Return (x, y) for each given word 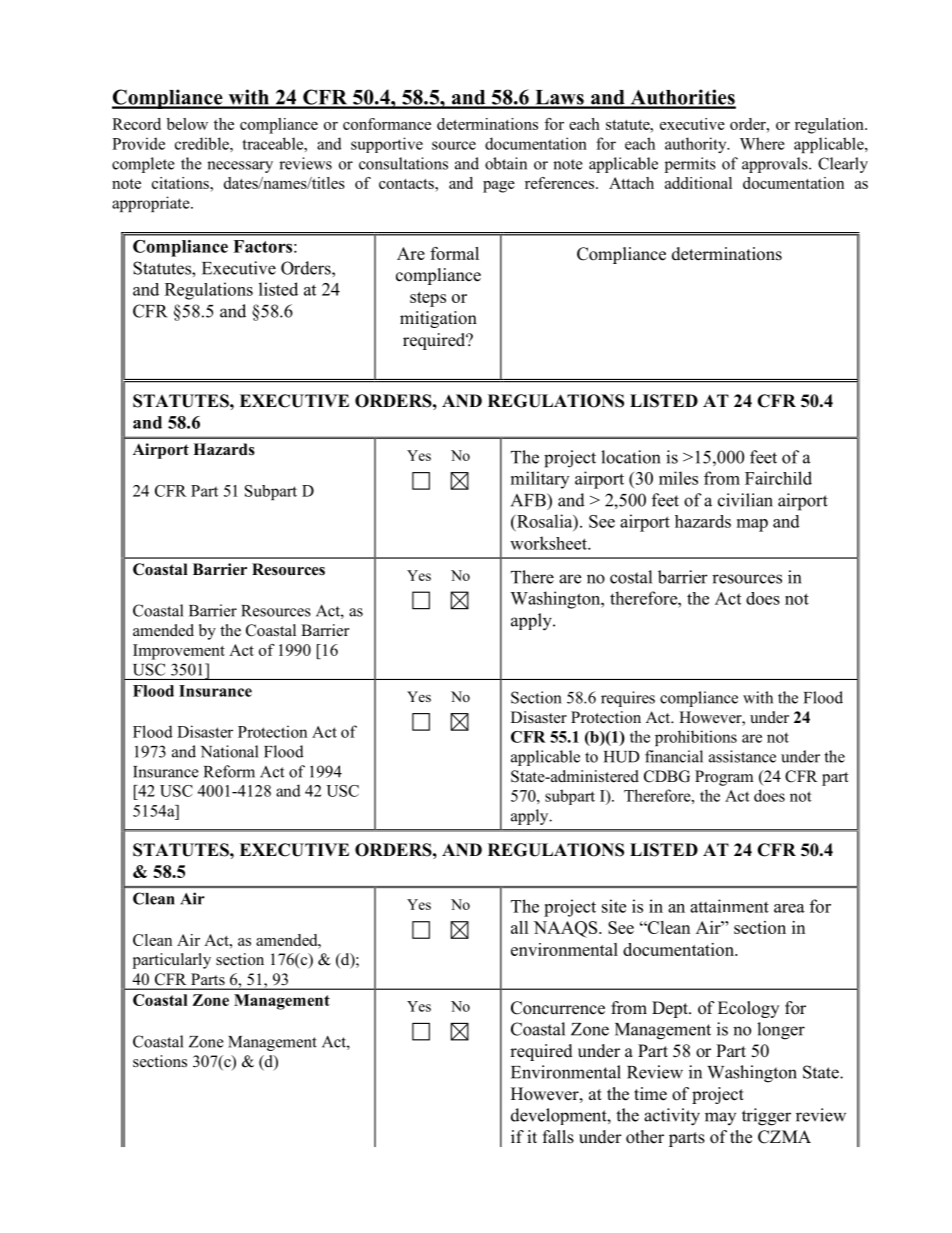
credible (203, 143)
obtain (506, 163)
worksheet (549, 543)
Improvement (179, 652)
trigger (766, 1117)
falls (558, 1137)
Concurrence (558, 1008)
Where (762, 143)
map (752, 525)
